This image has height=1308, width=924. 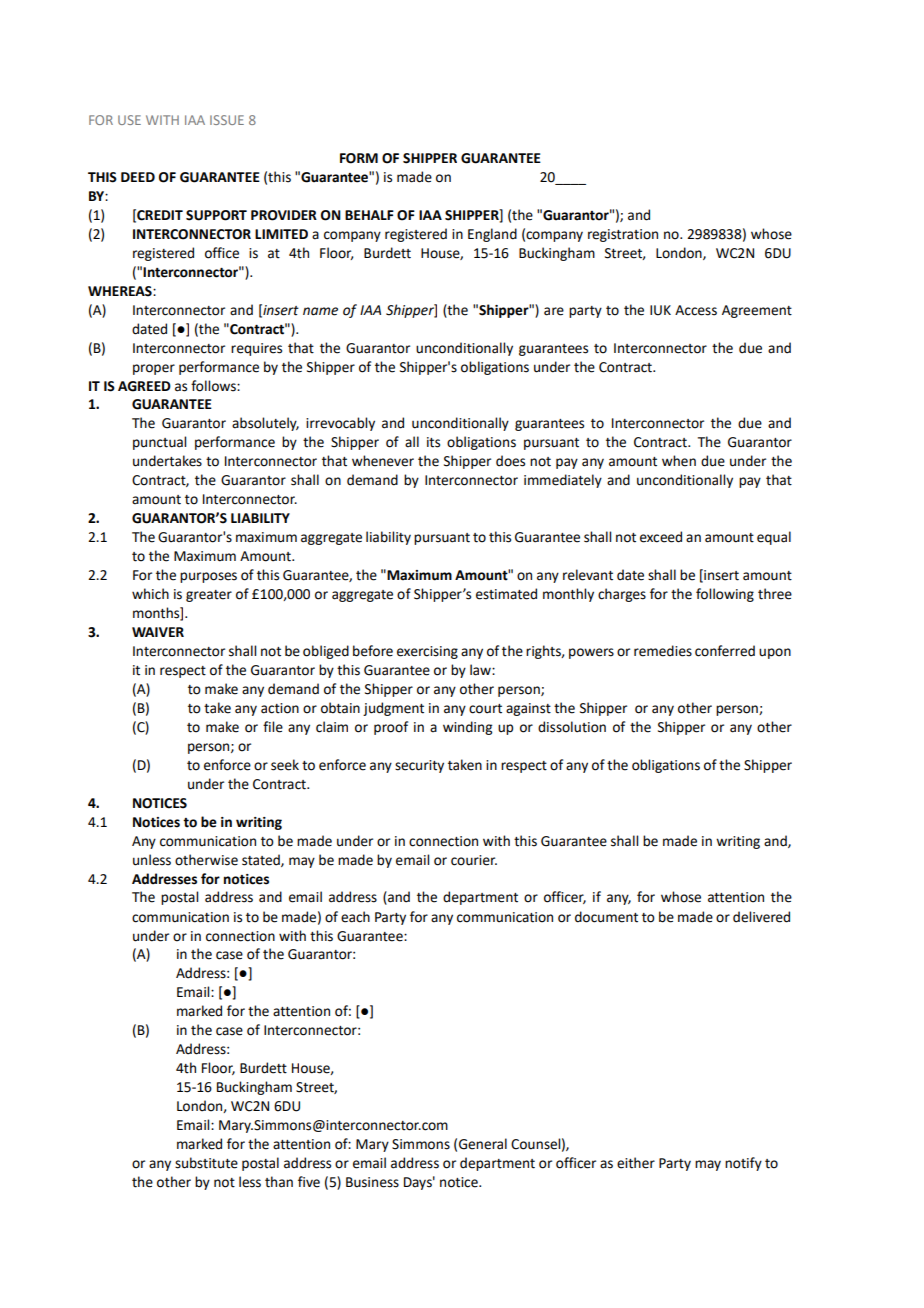 What do you see at coordinates (474, 860) in the image?
I see `courier` at bounding box center [474, 860].
